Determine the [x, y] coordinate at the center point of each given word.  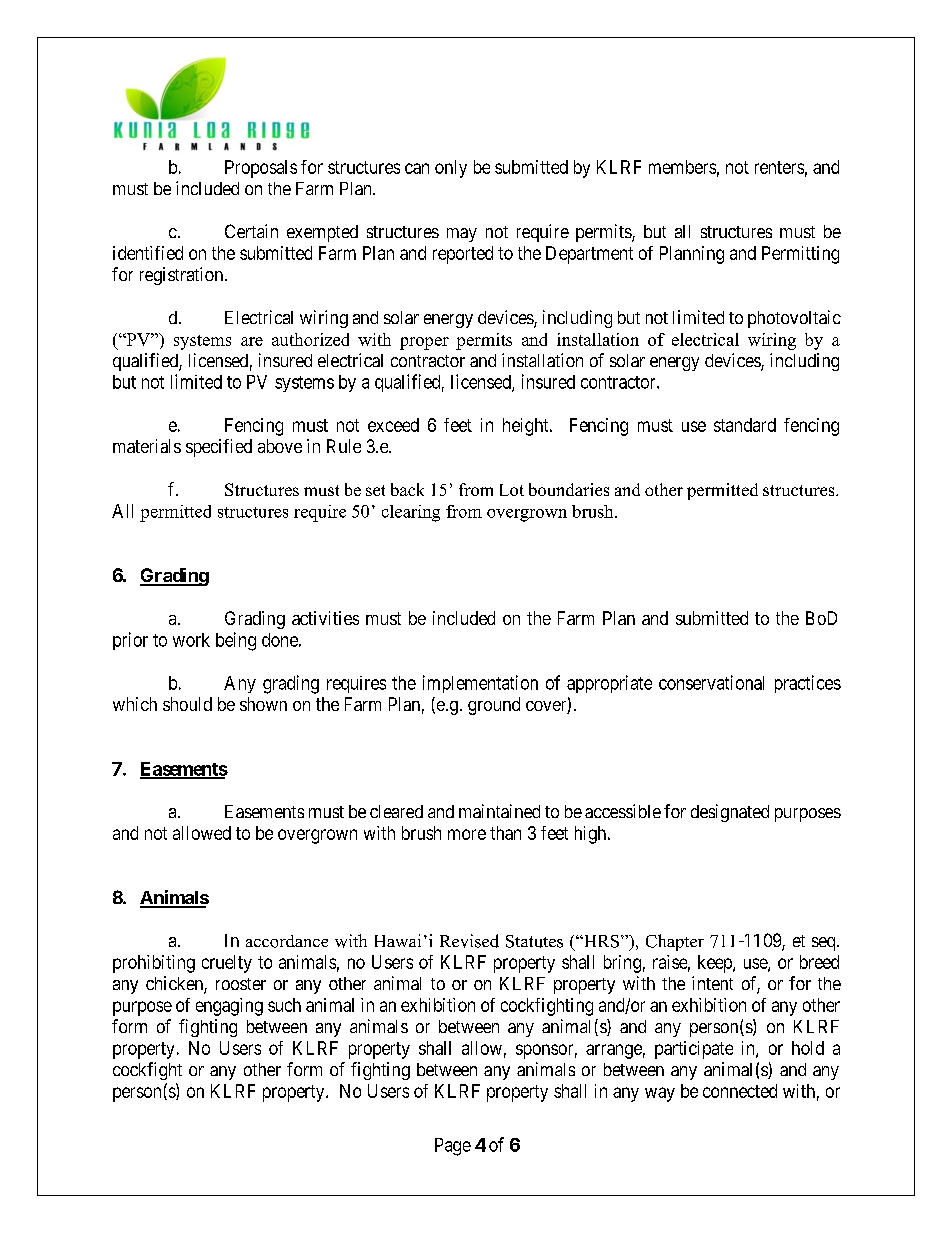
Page [453, 1147]
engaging [229, 1007]
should [187, 704]
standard [745, 425]
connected [740, 1091]
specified [219, 448]
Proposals [261, 169]
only [451, 169]
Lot [512, 490]
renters [779, 167]
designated [730, 813]
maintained [499, 811]
